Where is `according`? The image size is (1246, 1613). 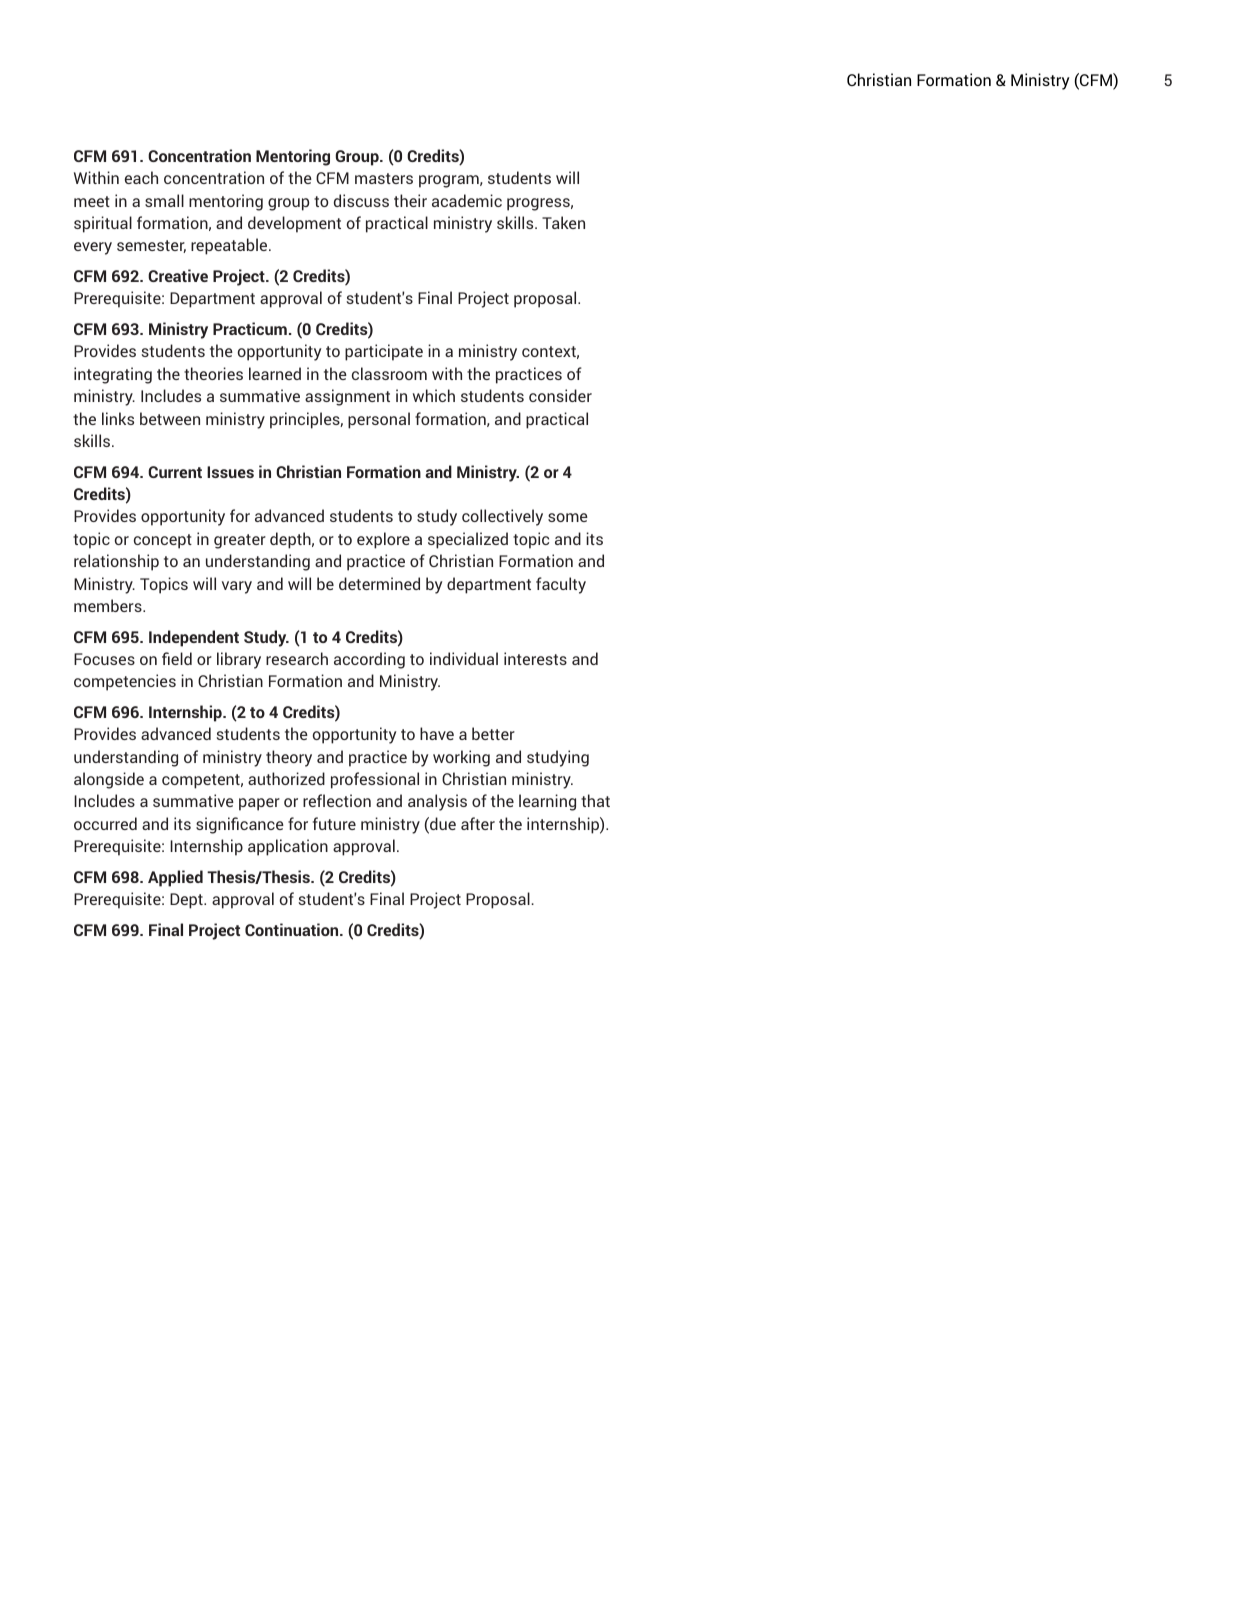 according is located at coordinates (369, 660).
